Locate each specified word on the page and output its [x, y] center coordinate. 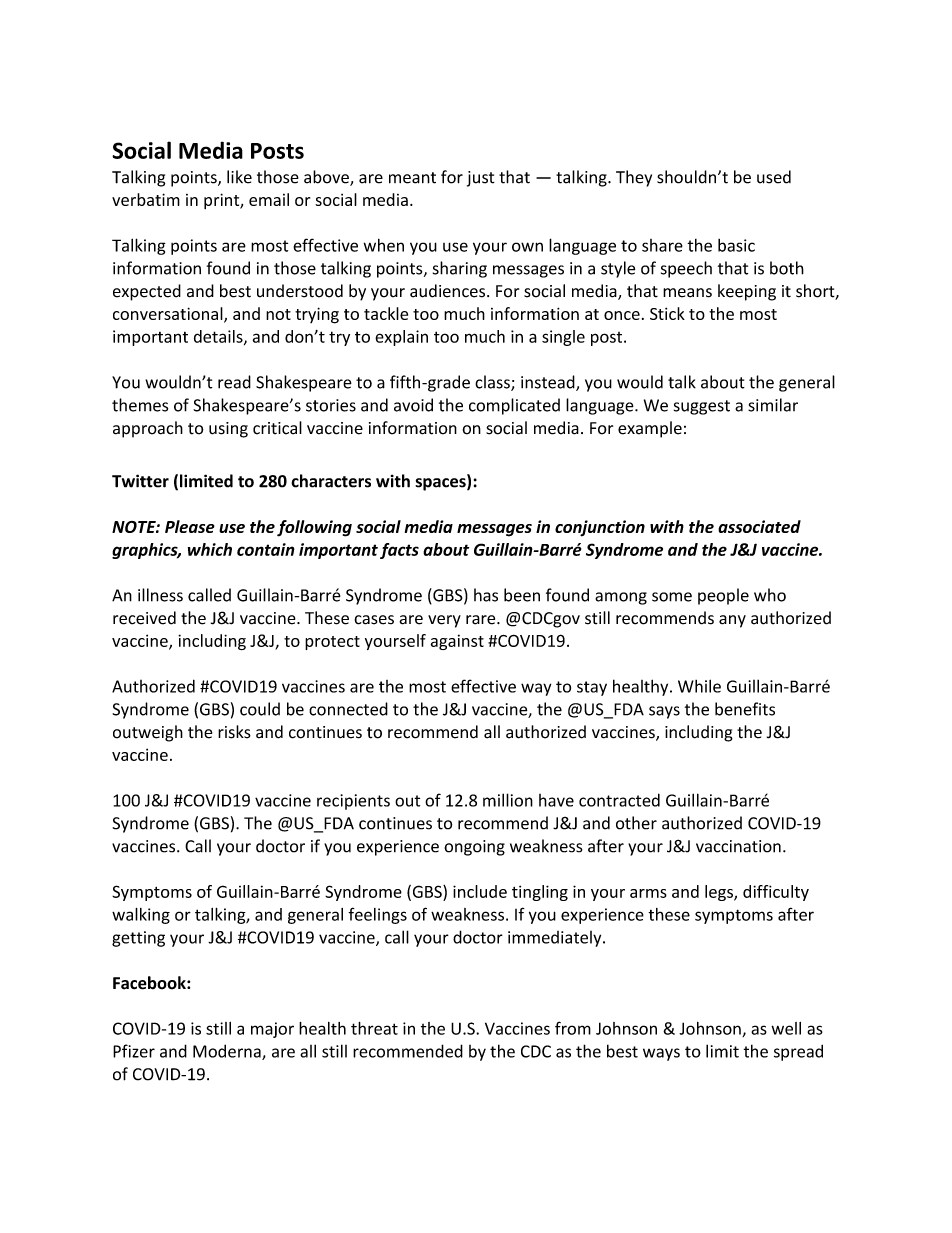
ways [661, 1054]
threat [374, 1028]
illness [160, 595]
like [239, 177]
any [732, 621]
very [444, 621]
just [481, 179]
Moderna [228, 1052]
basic [736, 245]
